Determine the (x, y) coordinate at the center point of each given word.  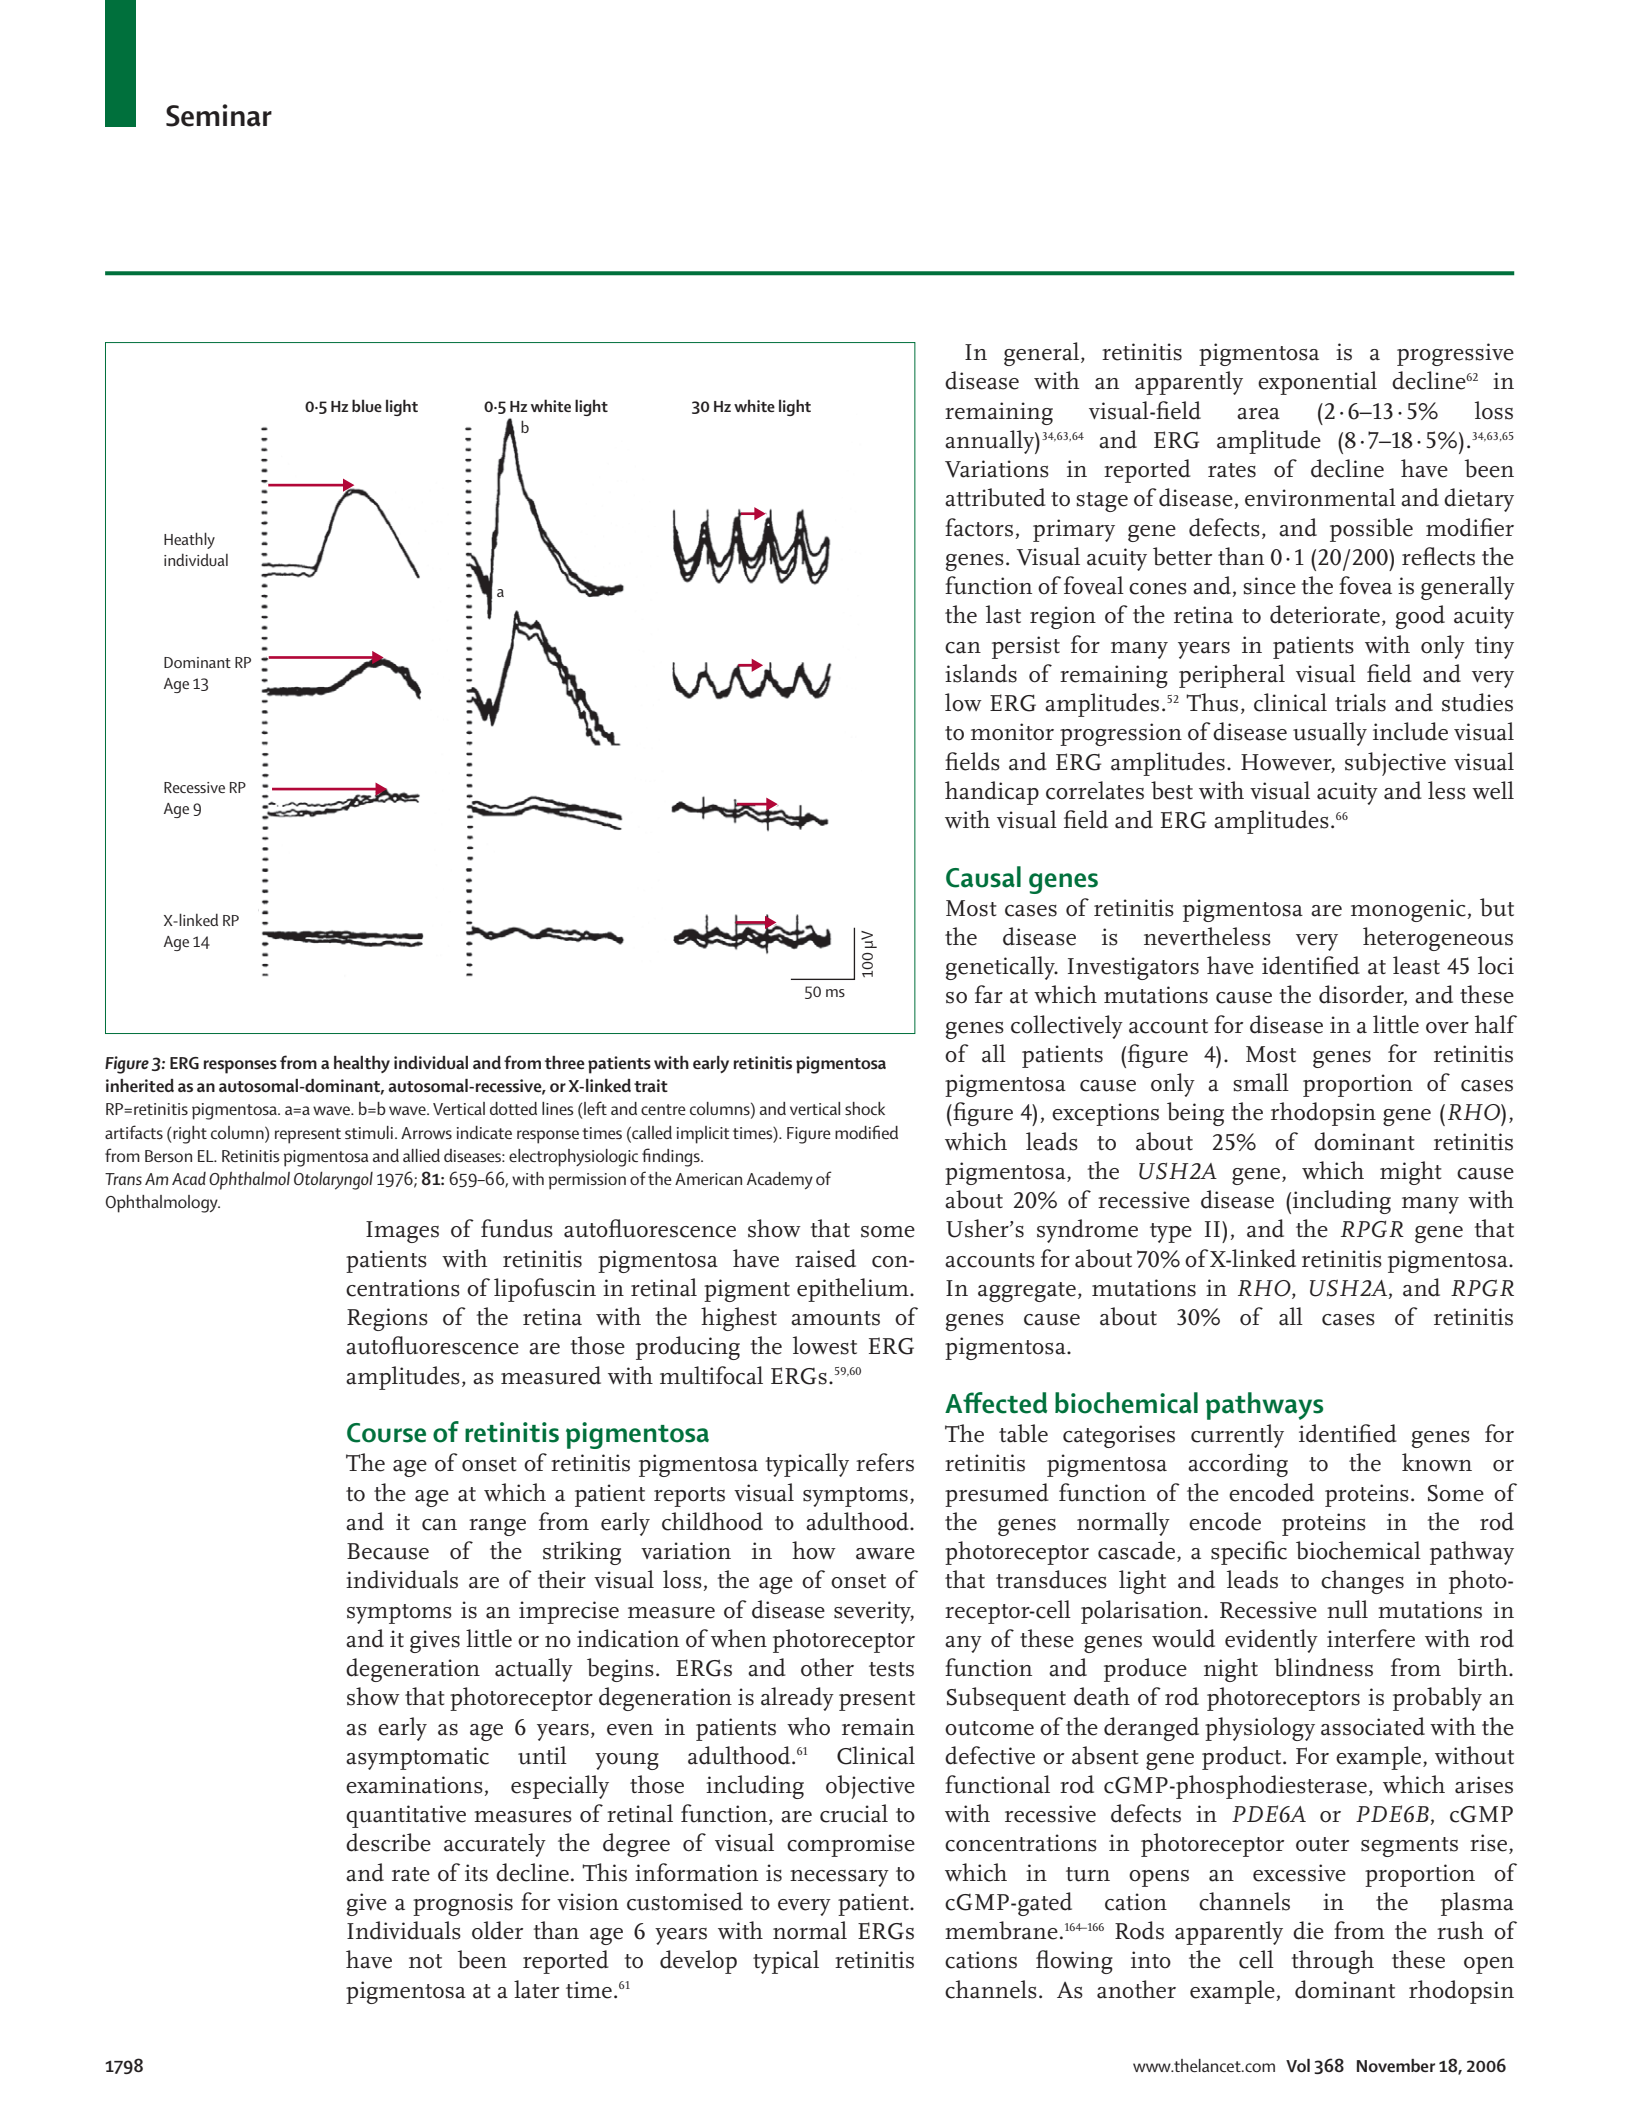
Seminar (219, 115)
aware (885, 1554)
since (1270, 586)
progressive (1455, 354)
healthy (362, 1064)
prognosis (463, 1904)
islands (981, 673)
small (1261, 1082)
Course (386, 1433)
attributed (995, 497)
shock (865, 1108)
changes (1362, 1582)
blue (367, 405)
